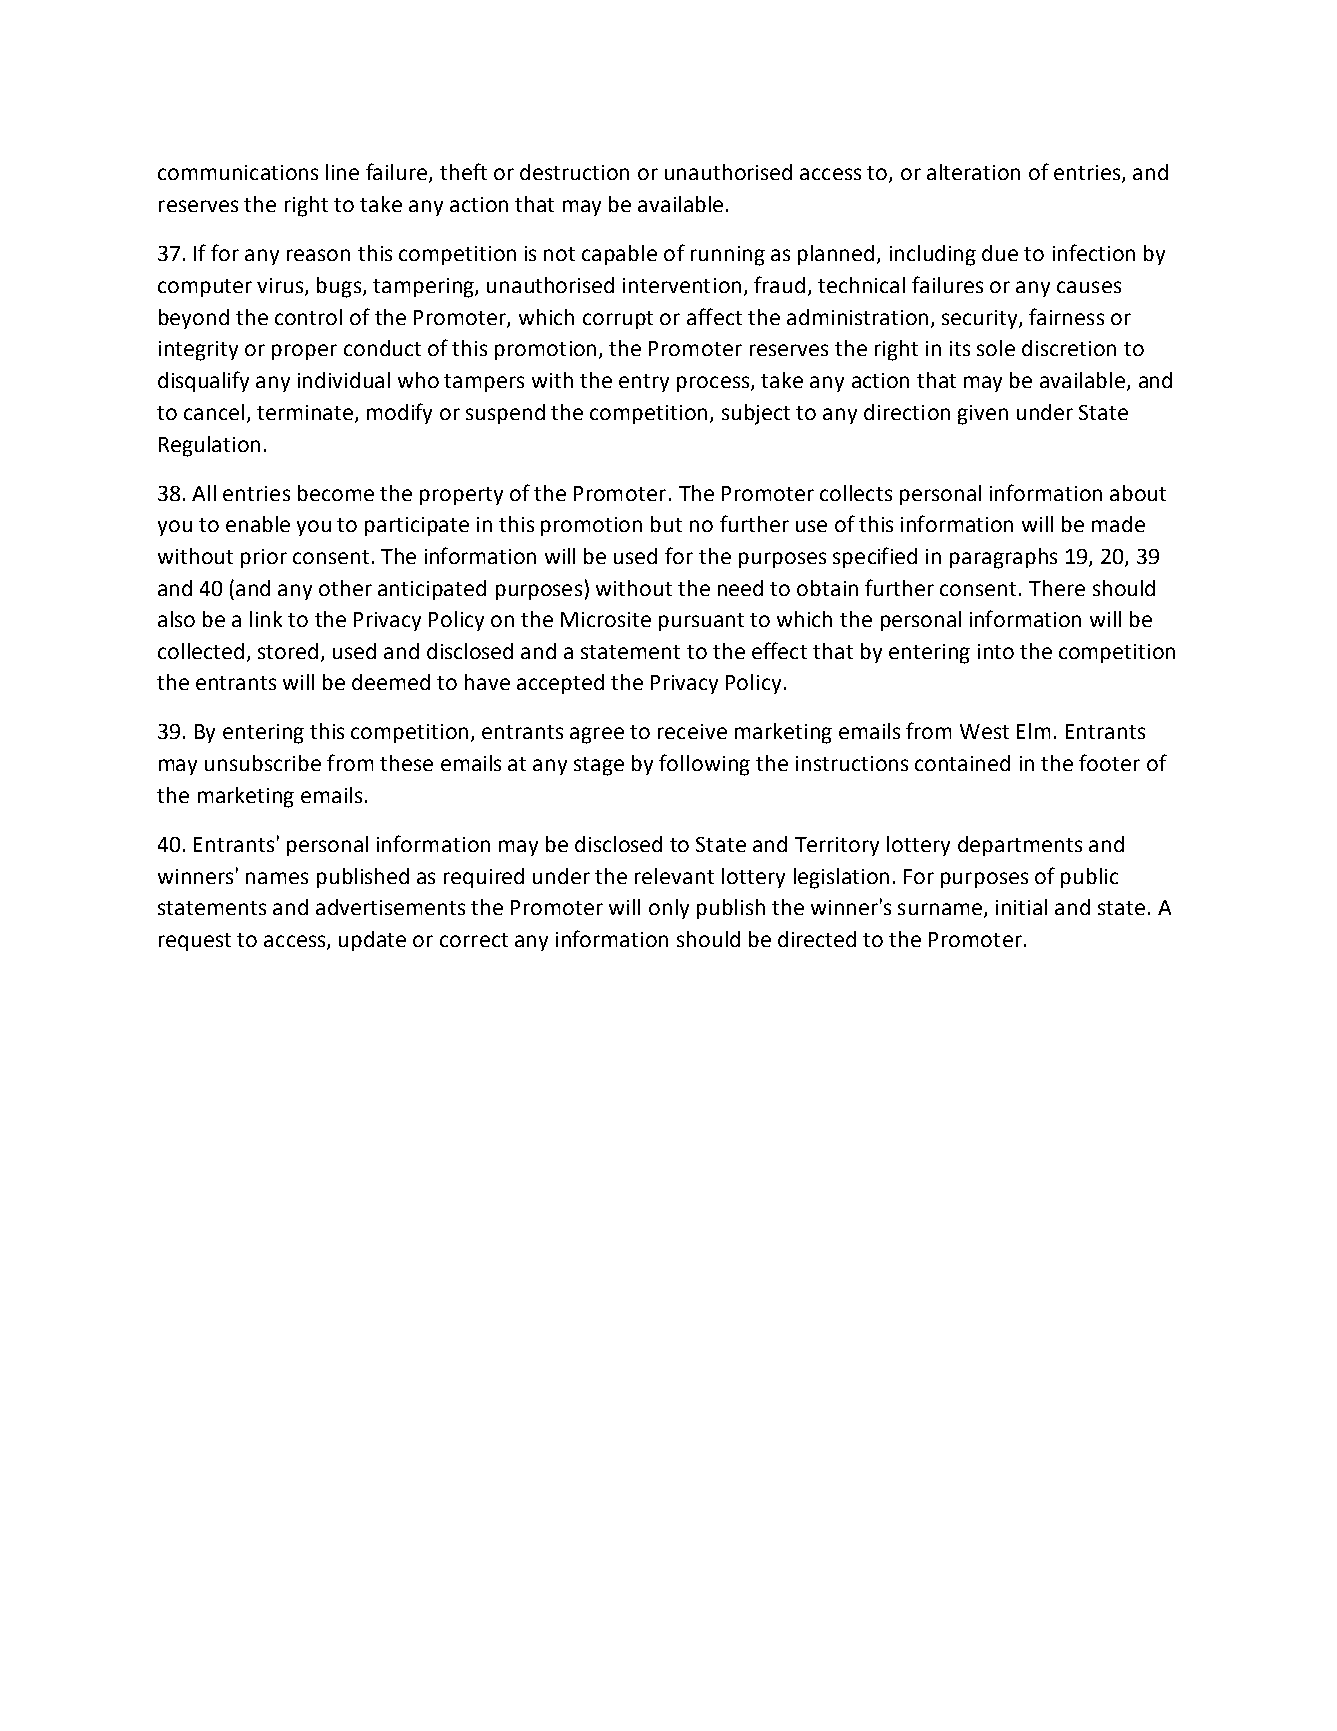 Image resolution: width=1337 pixels, height=1731 pixels. I want to click on subject, so click(756, 414).
